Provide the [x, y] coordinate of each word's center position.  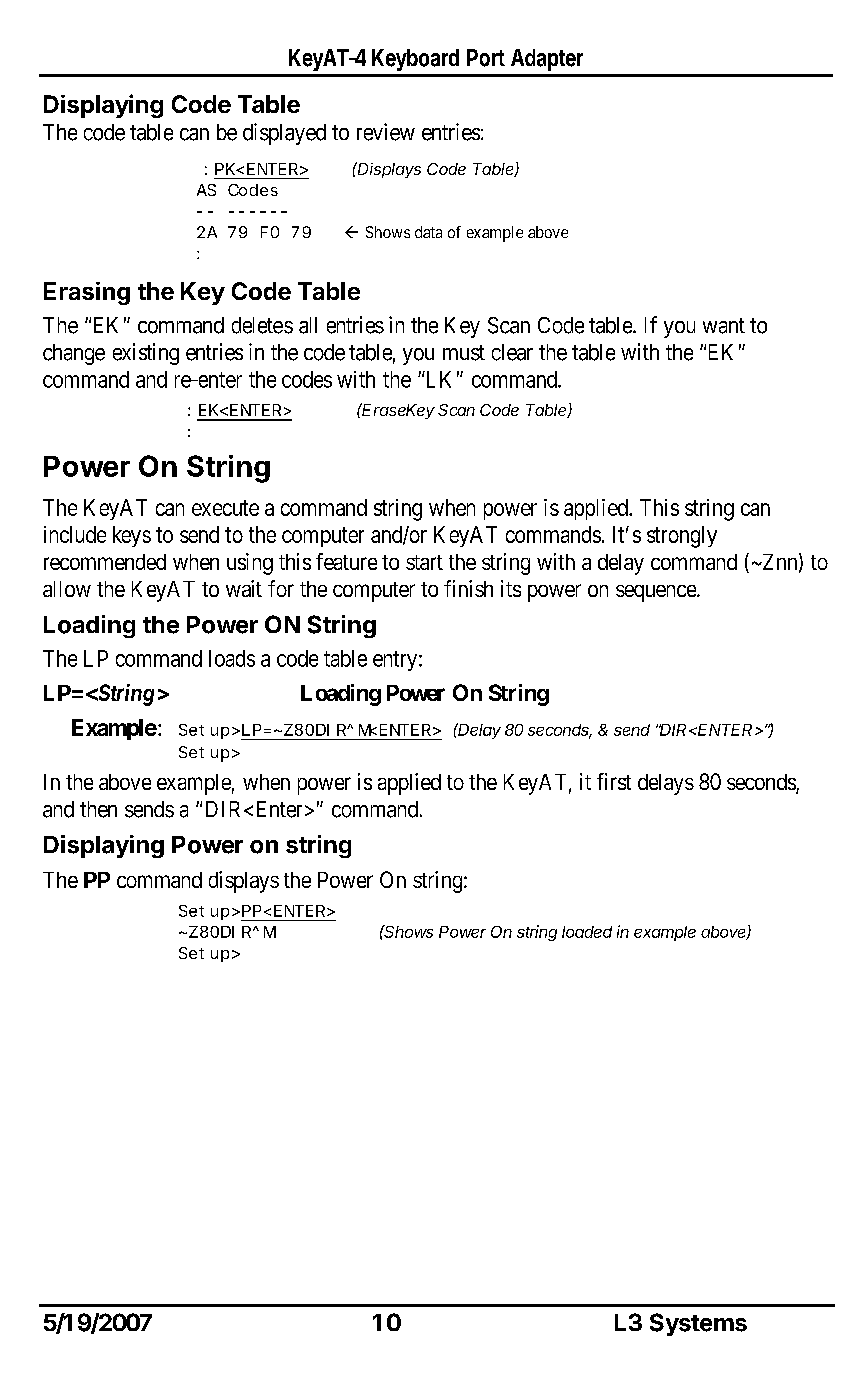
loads [232, 658]
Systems [698, 1324]
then [98, 809]
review [386, 132]
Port [486, 58]
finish [468, 588]
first [614, 781]
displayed [284, 134]
